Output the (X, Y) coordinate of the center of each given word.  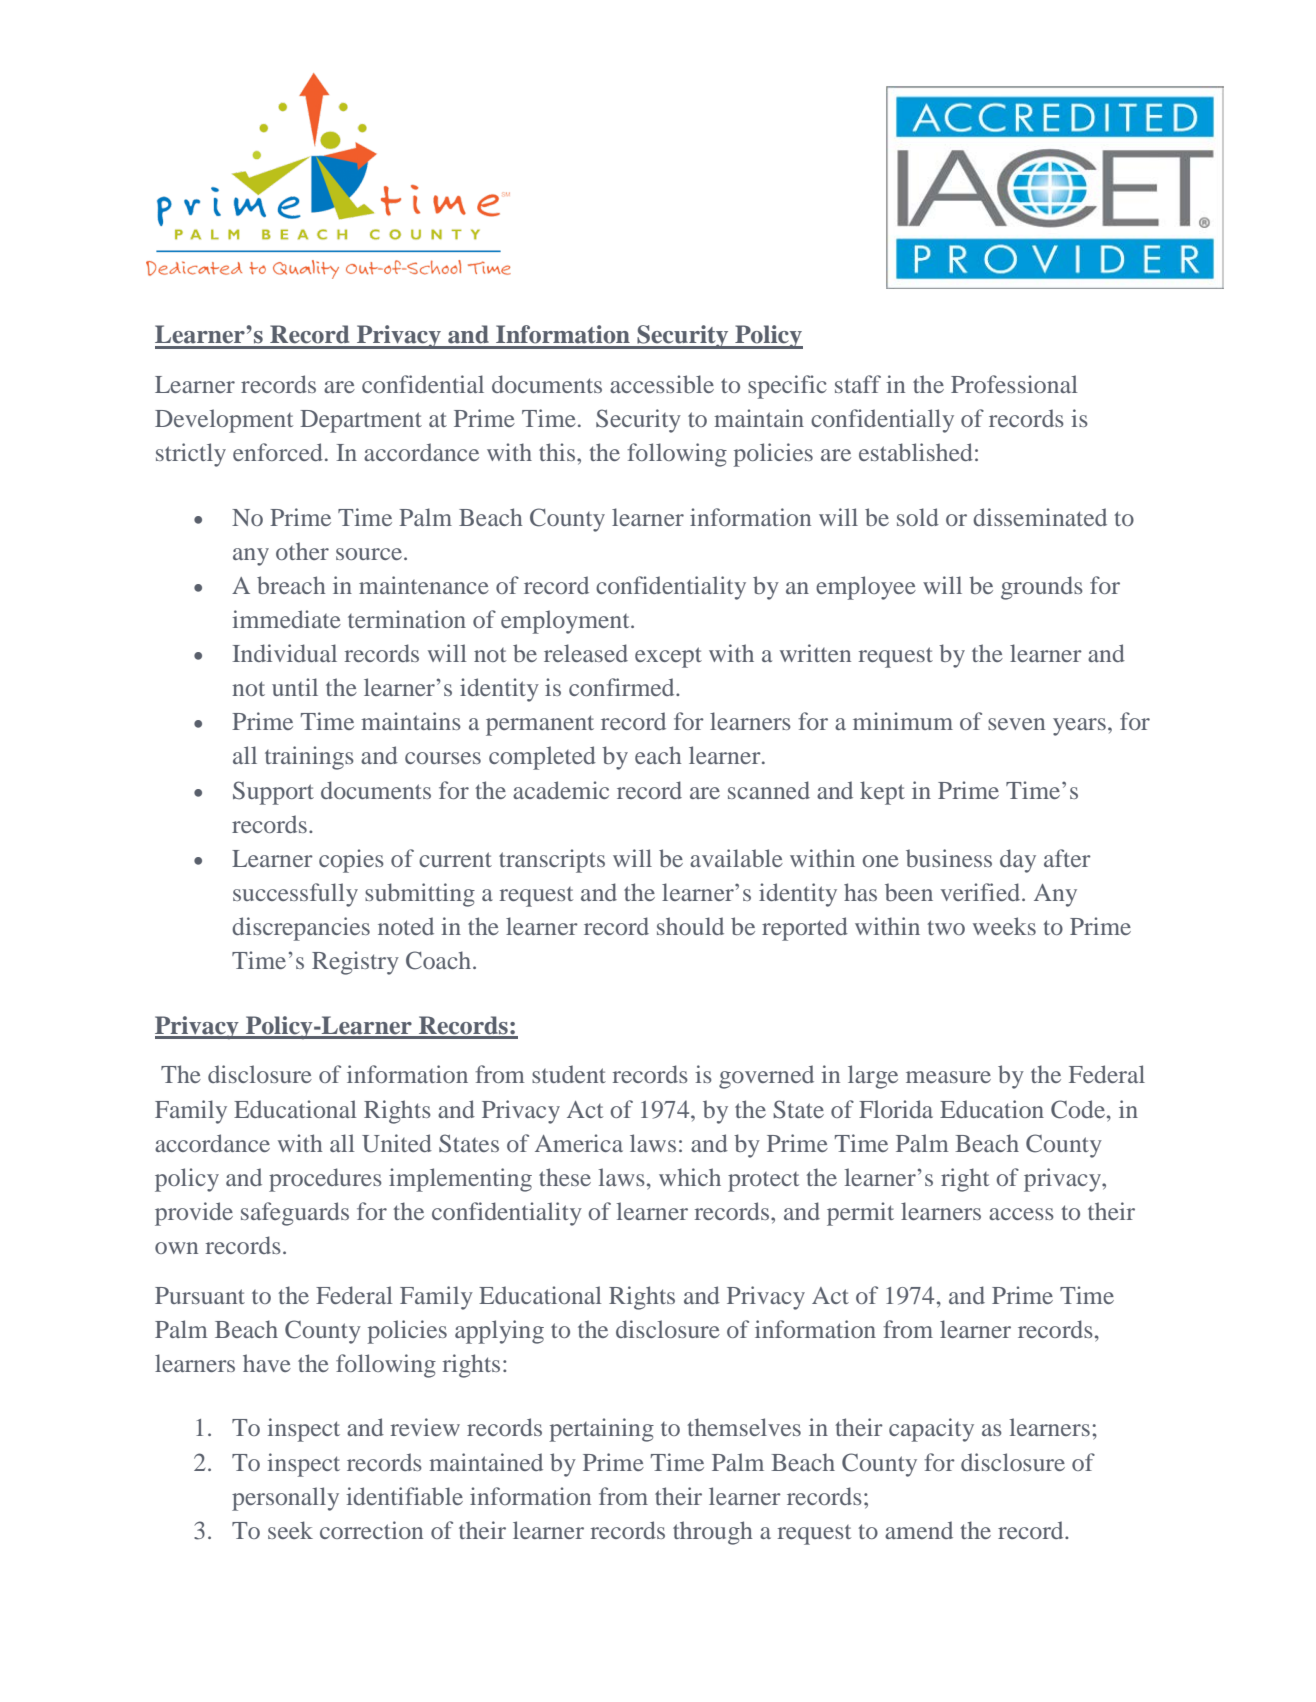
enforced (278, 452)
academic (561, 790)
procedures (325, 1180)
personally (285, 1499)
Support (273, 793)
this (558, 452)
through (713, 1533)
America (579, 1143)
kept (882, 793)
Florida (896, 1109)
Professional (1014, 384)
